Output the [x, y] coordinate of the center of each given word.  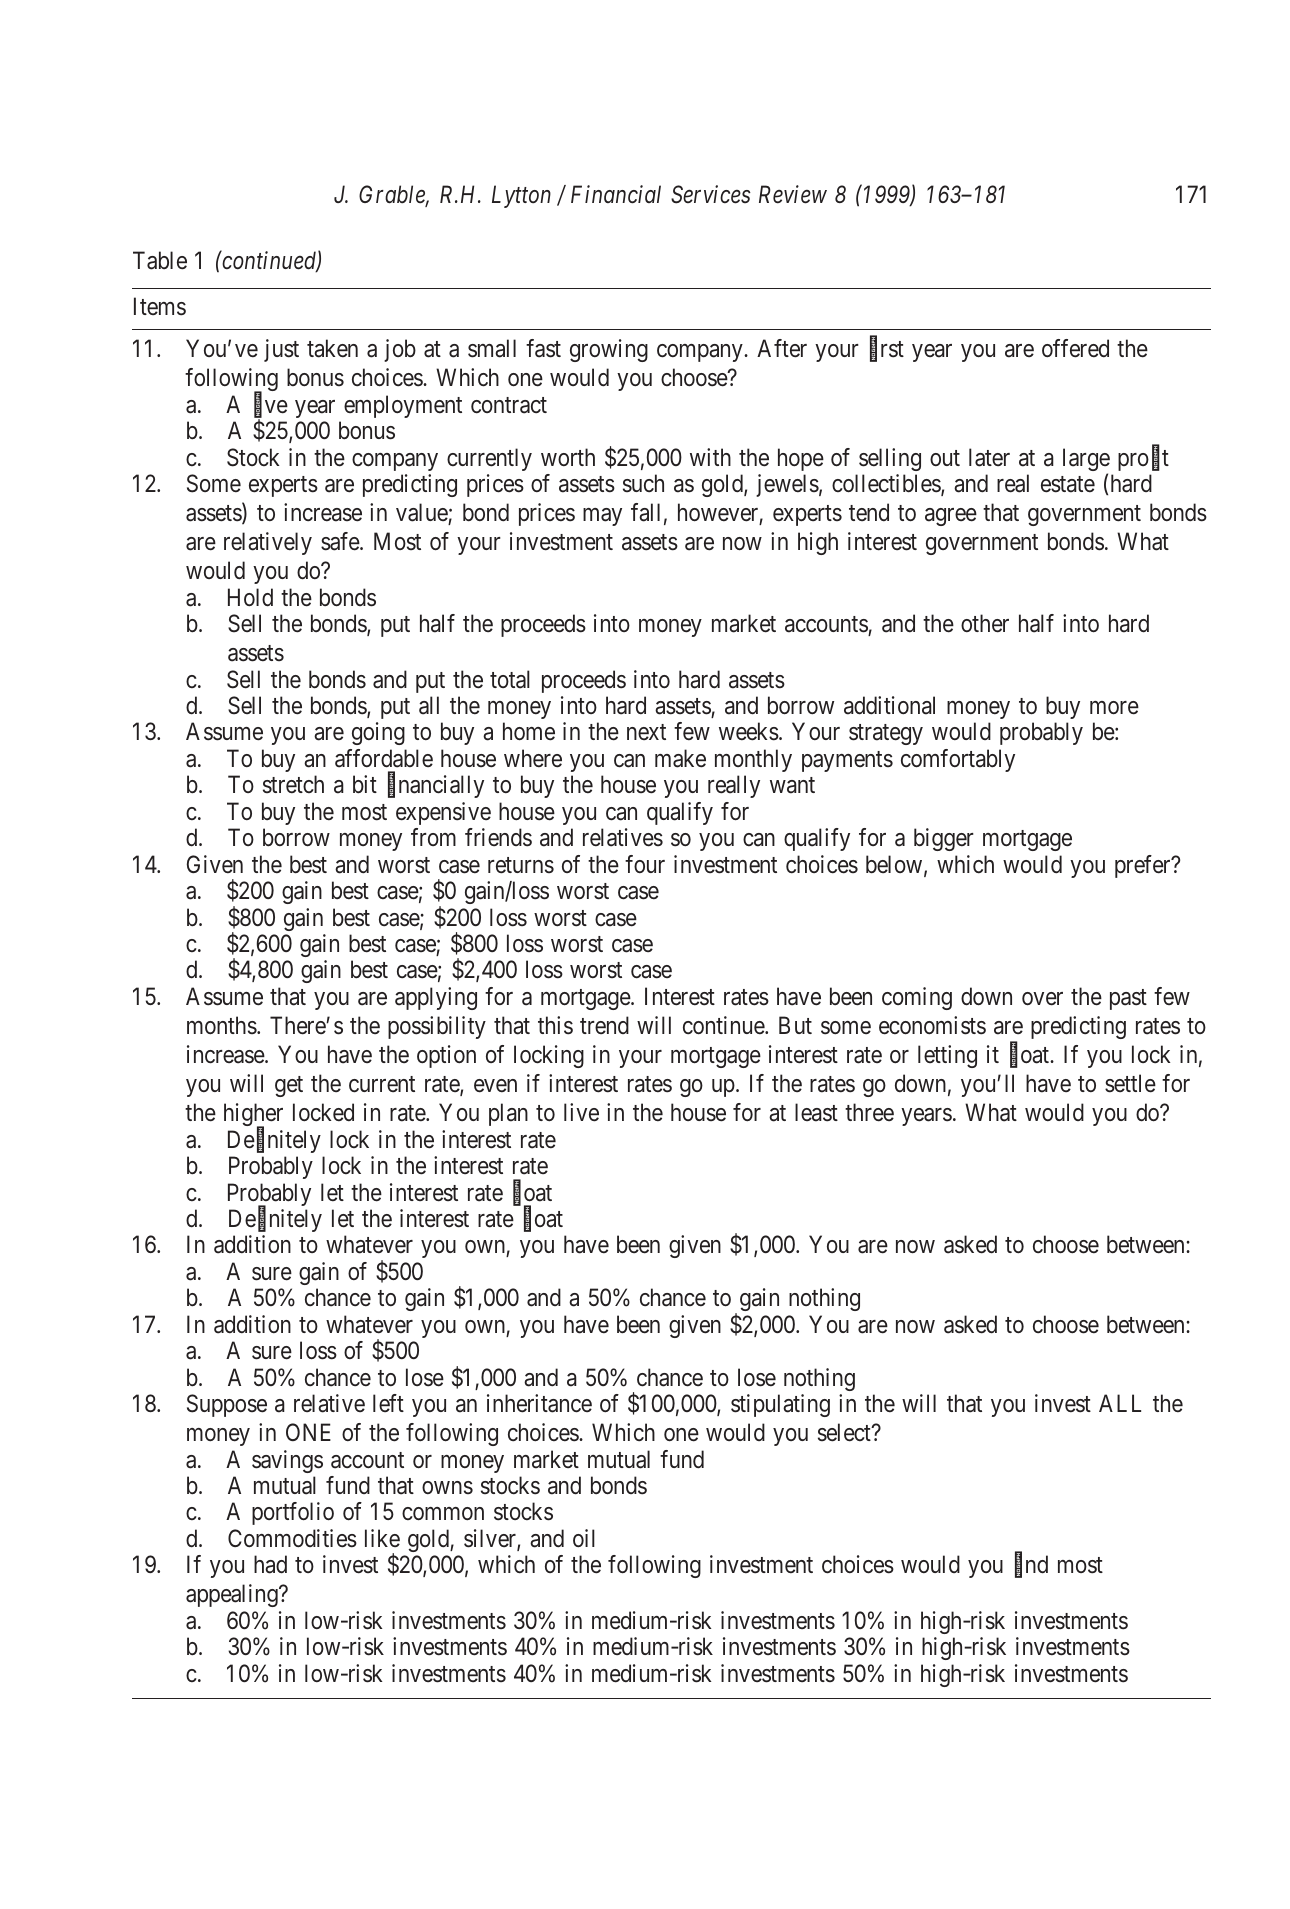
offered [1075, 348]
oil [584, 1538]
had [270, 1564]
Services [711, 194]
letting [947, 1056]
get [289, 1086]
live [581, 1112]
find [1031, 1566]
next [646, 732]
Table [160, 260]
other [985, 623]
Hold [250, 597]
